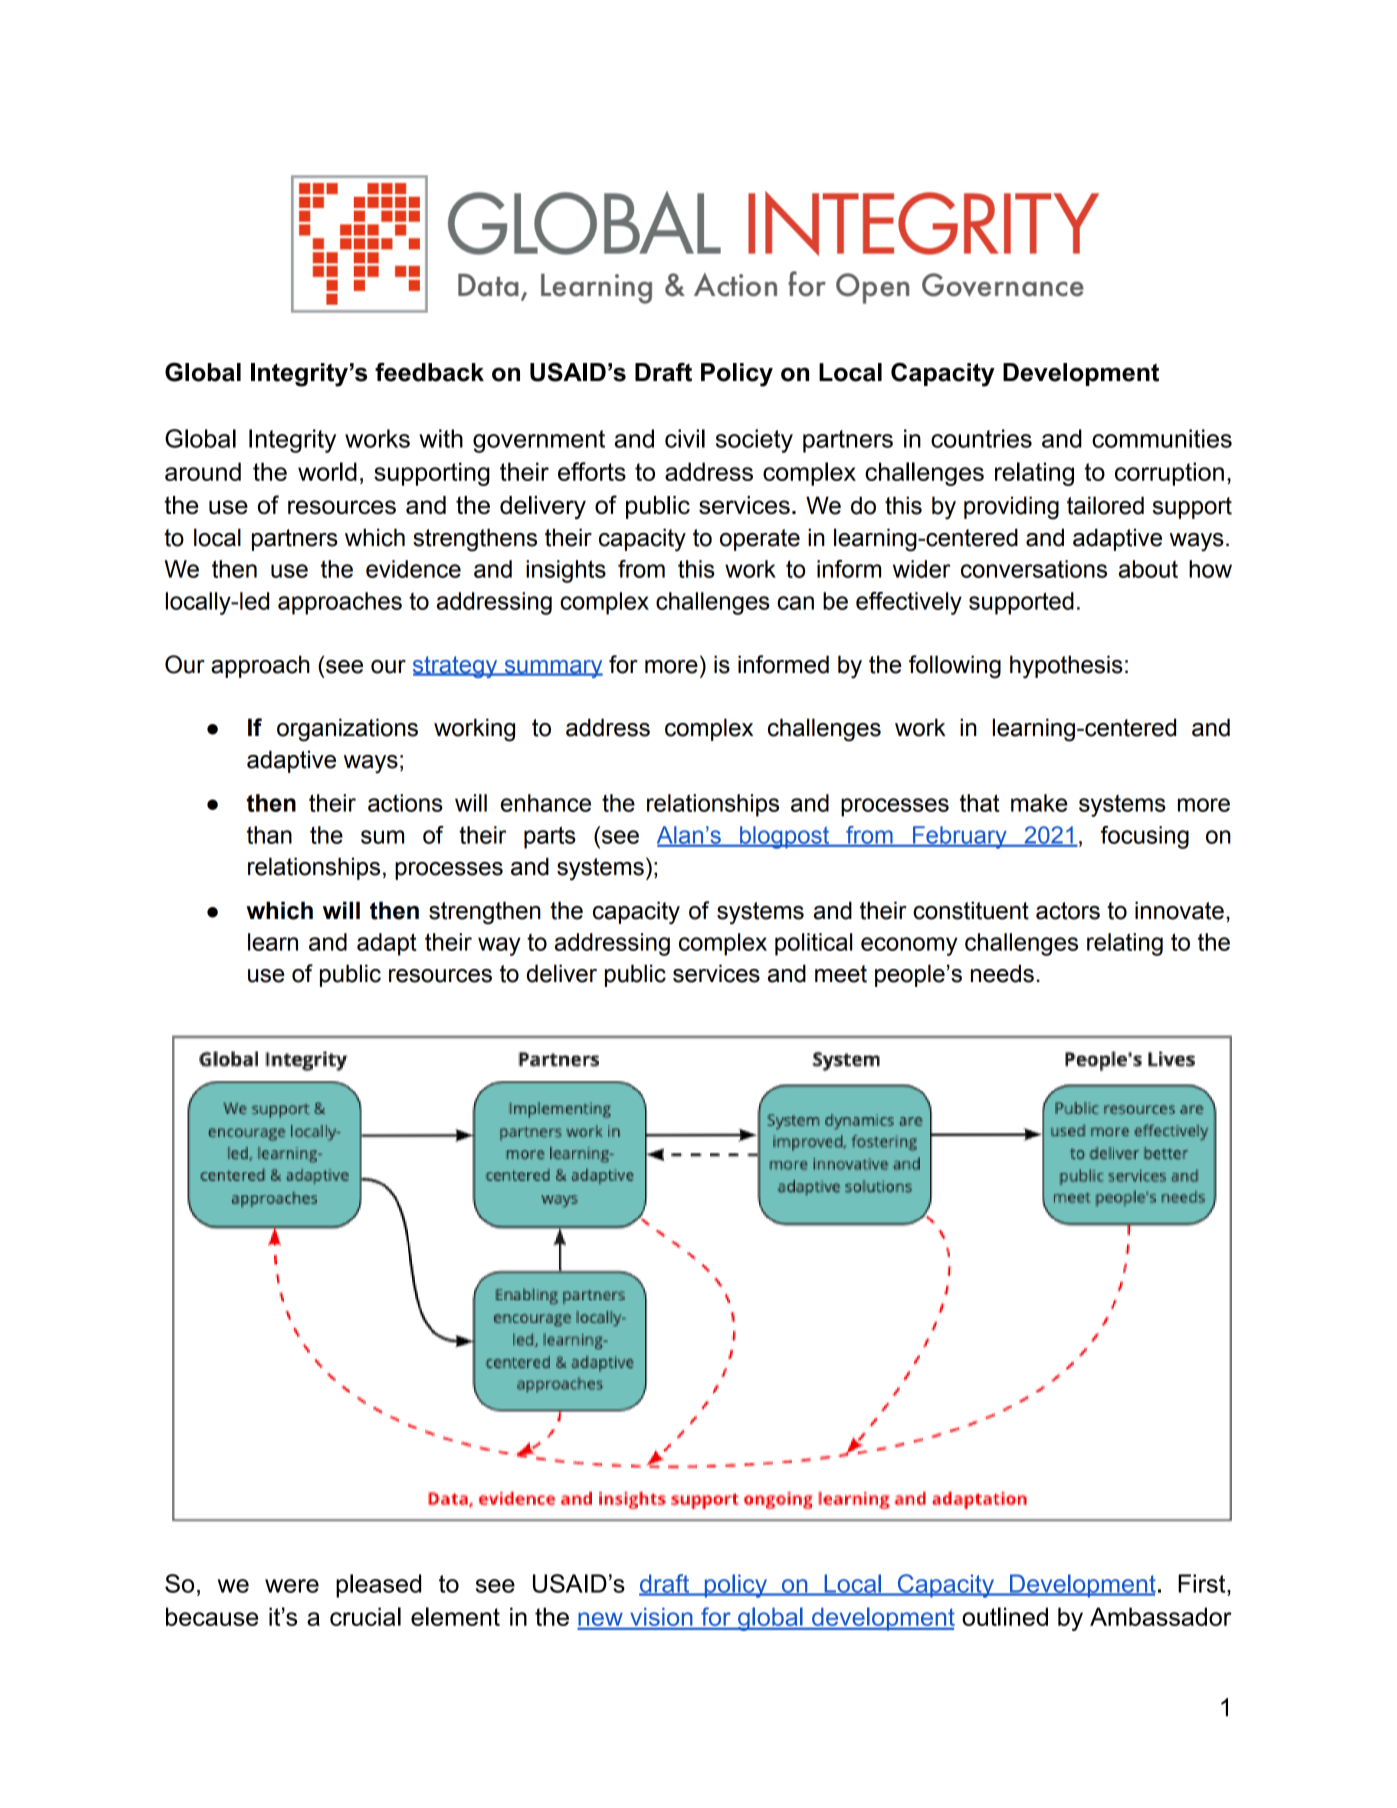 The width and height of the page is (1397, 1808). What do you see at coordinates (685, 438) in the page?
I see `civil` at bounding box center [685, 438].
